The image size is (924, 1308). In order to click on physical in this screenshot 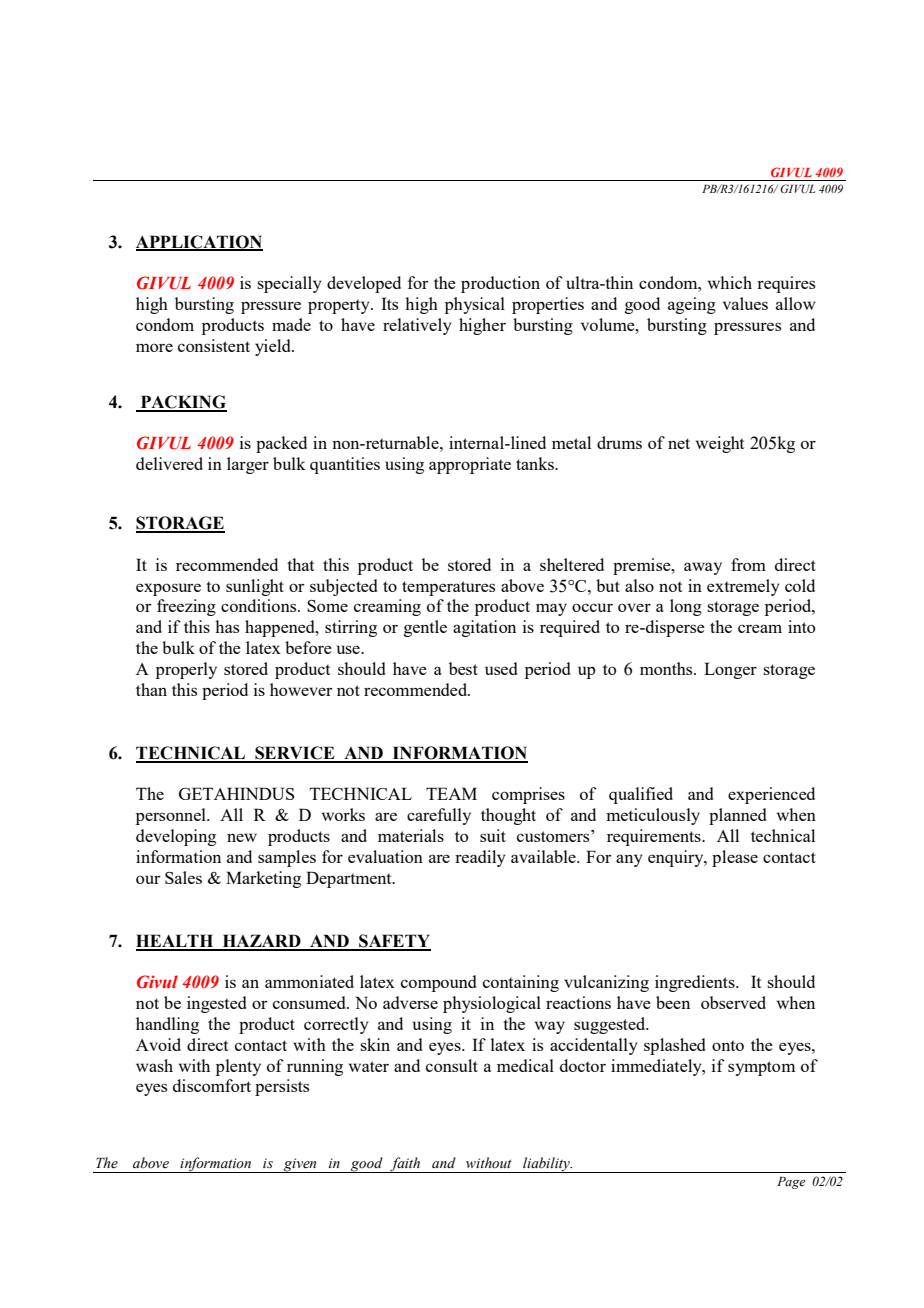, I will do `click(475, 305)`.
